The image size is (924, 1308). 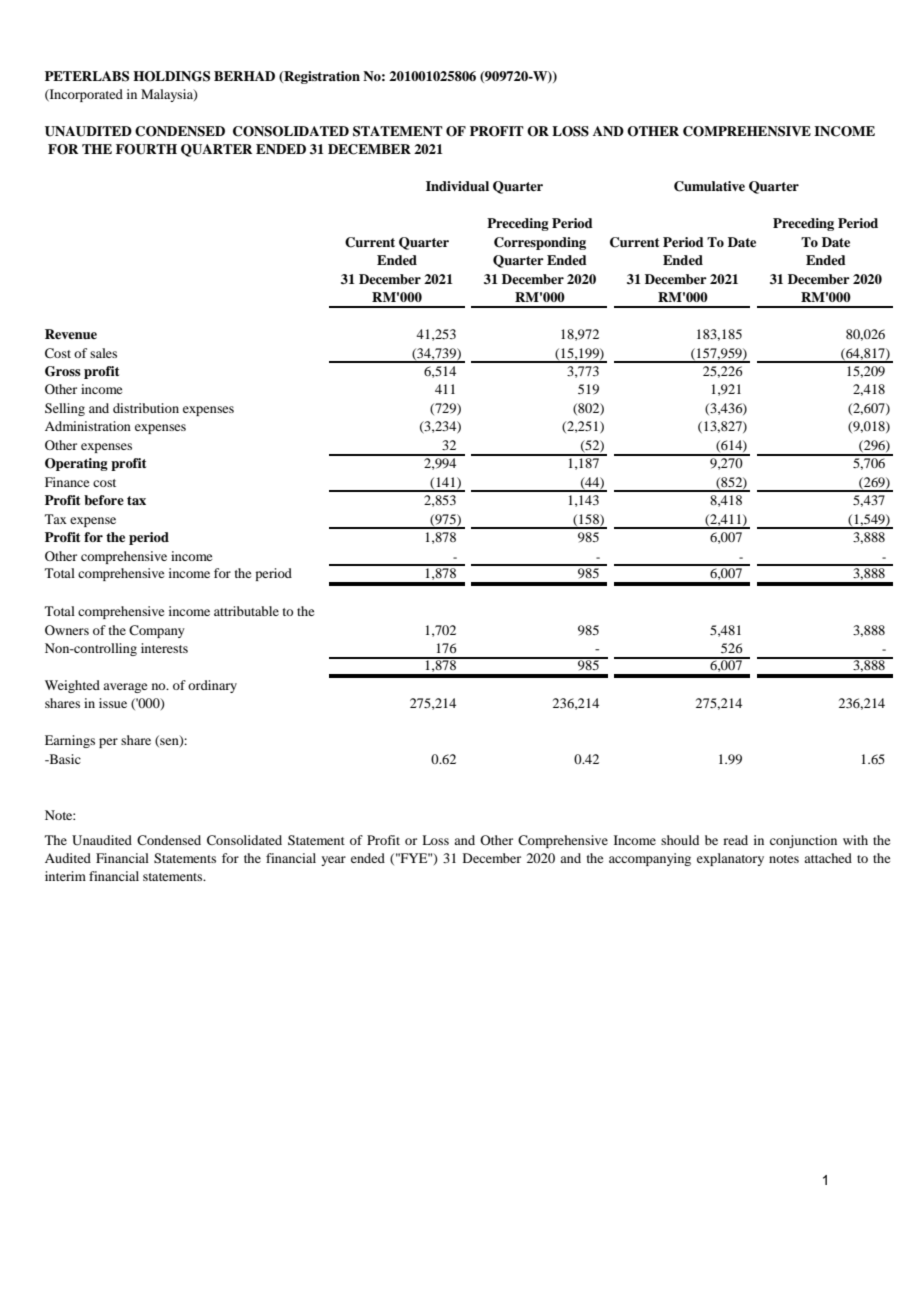 I want to click on Individual, so click(x=457, y=186).
